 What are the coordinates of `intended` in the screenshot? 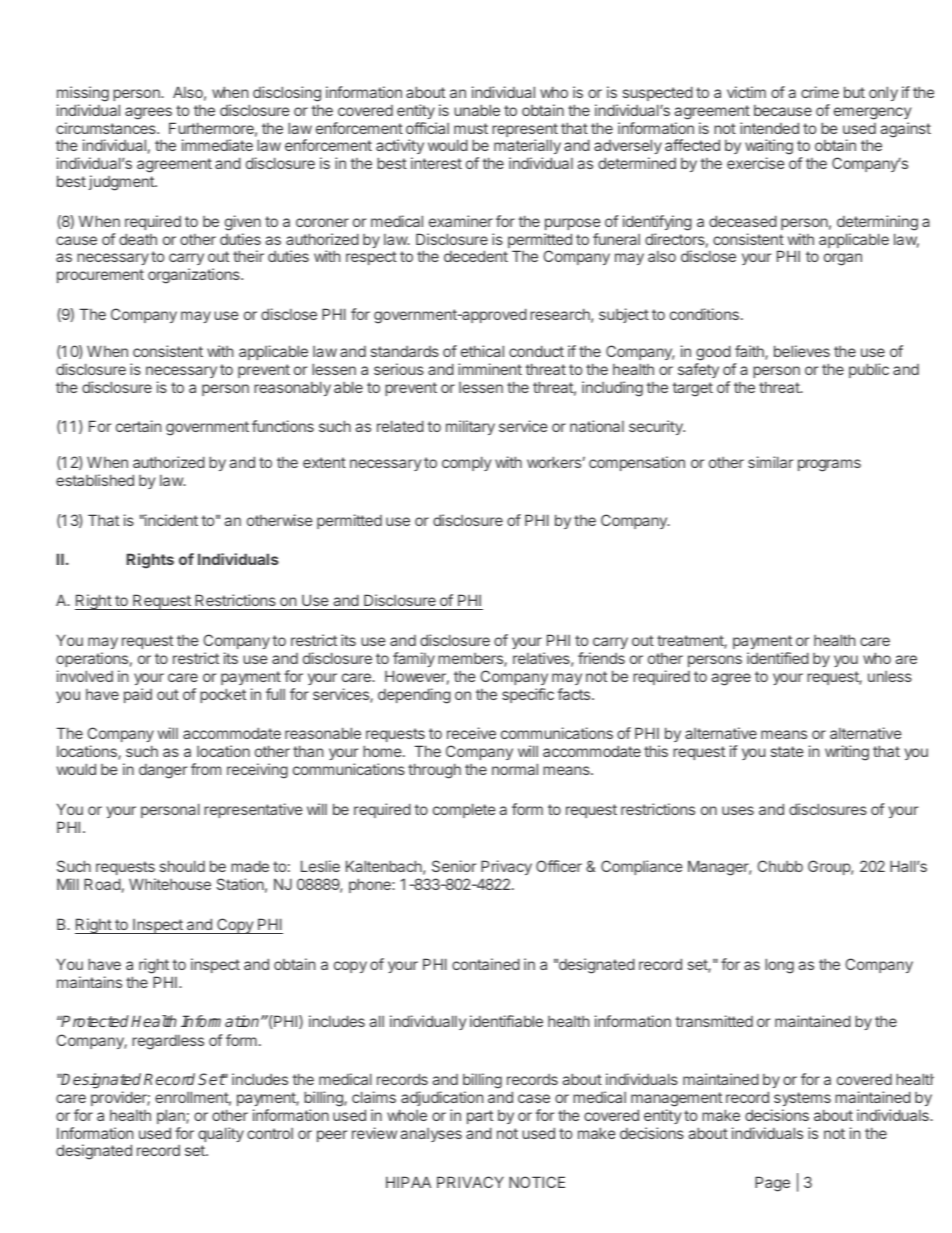 It's located at (769, 128).
